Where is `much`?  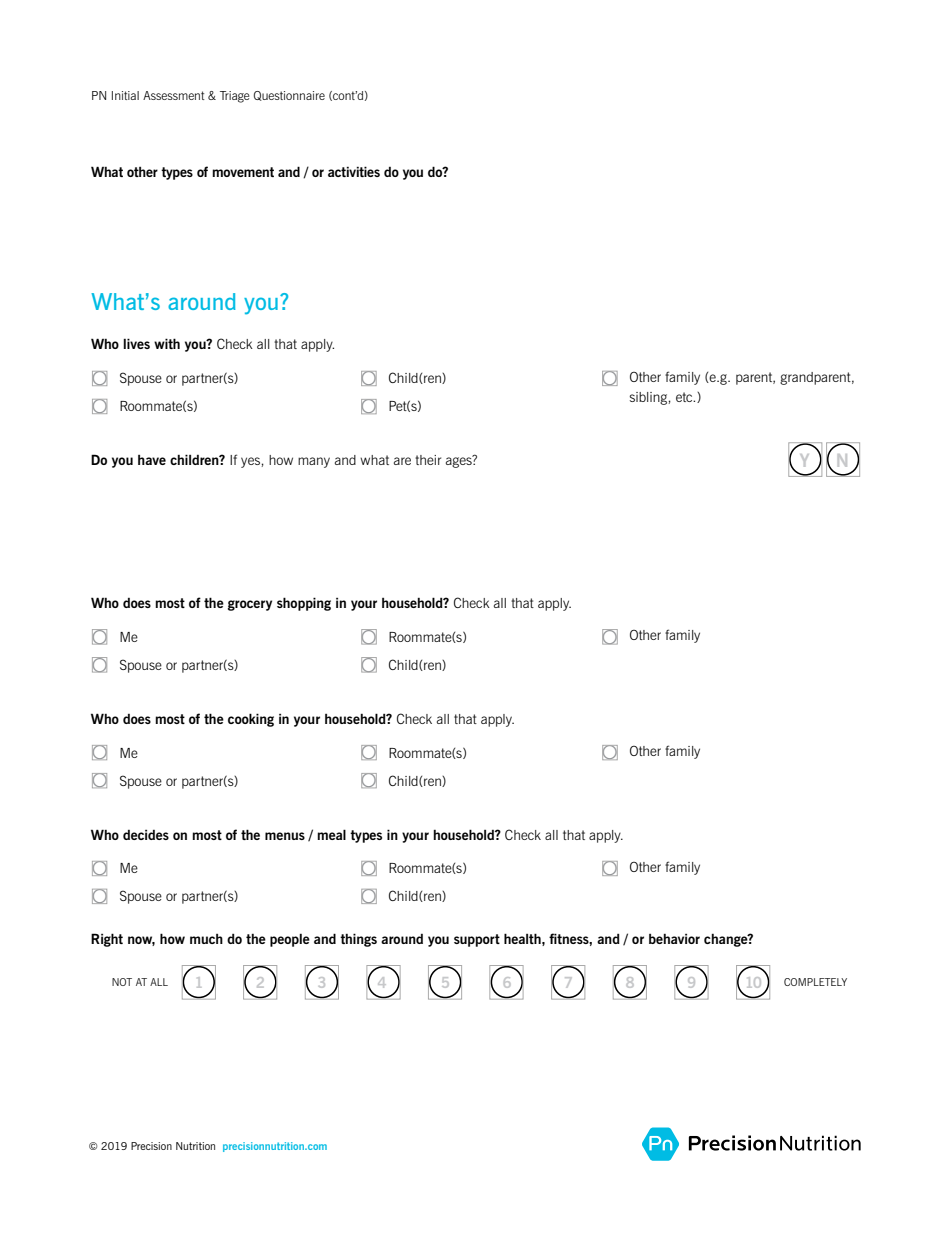 much is located at coordinates (206, 939).
